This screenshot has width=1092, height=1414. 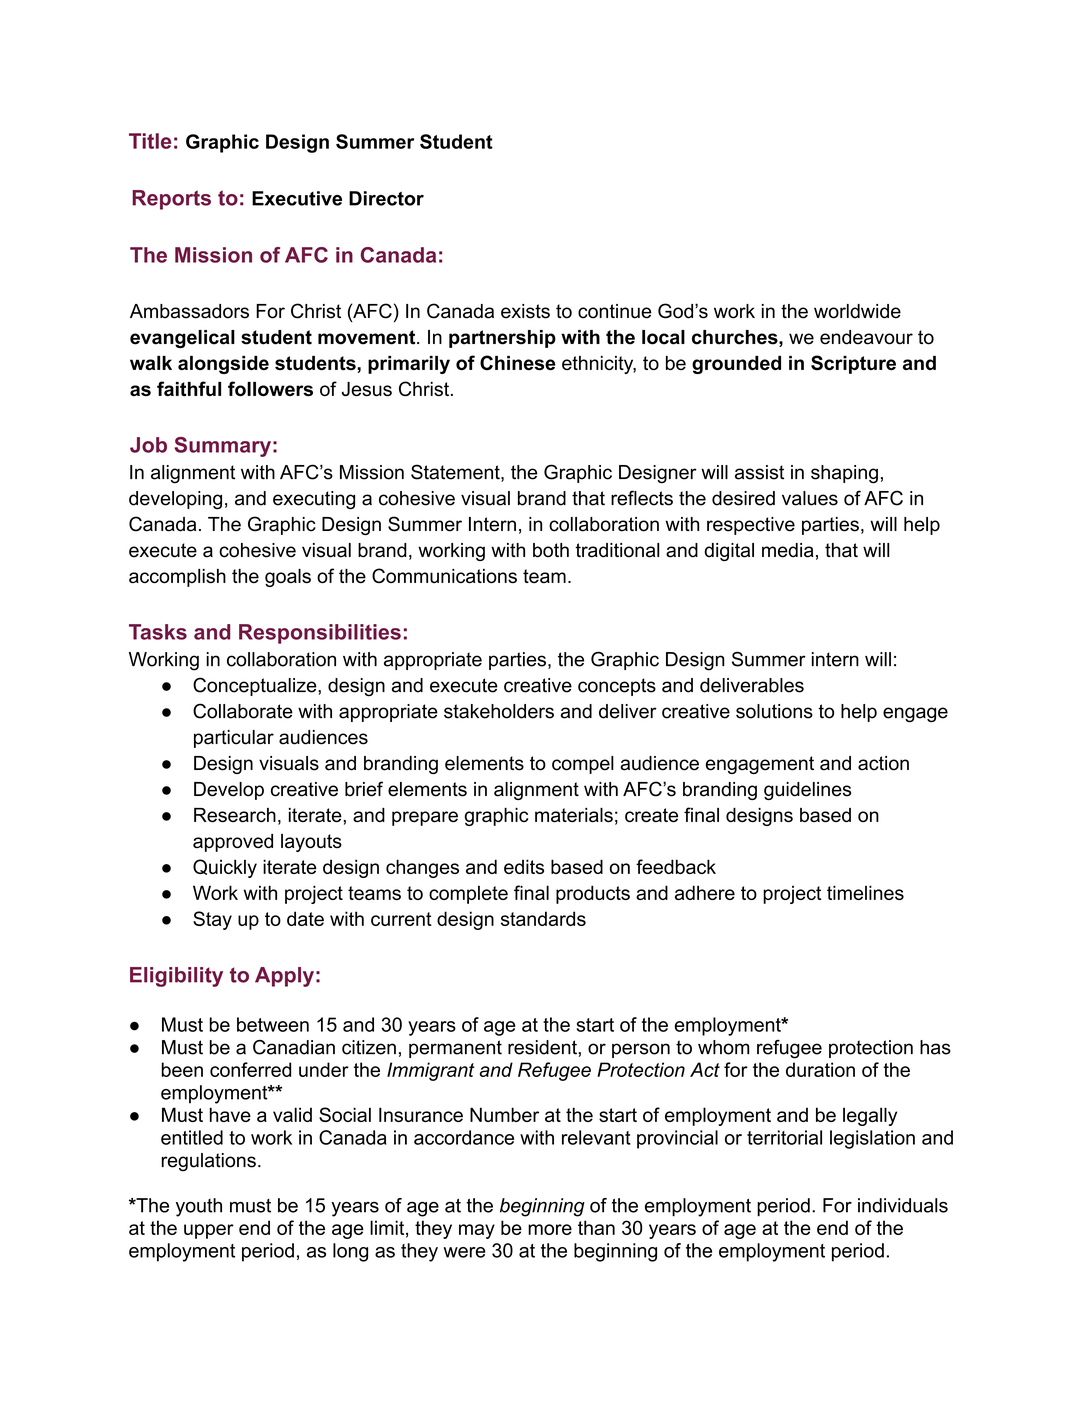 I want to click on timelines, so click(x=865, y=892).
